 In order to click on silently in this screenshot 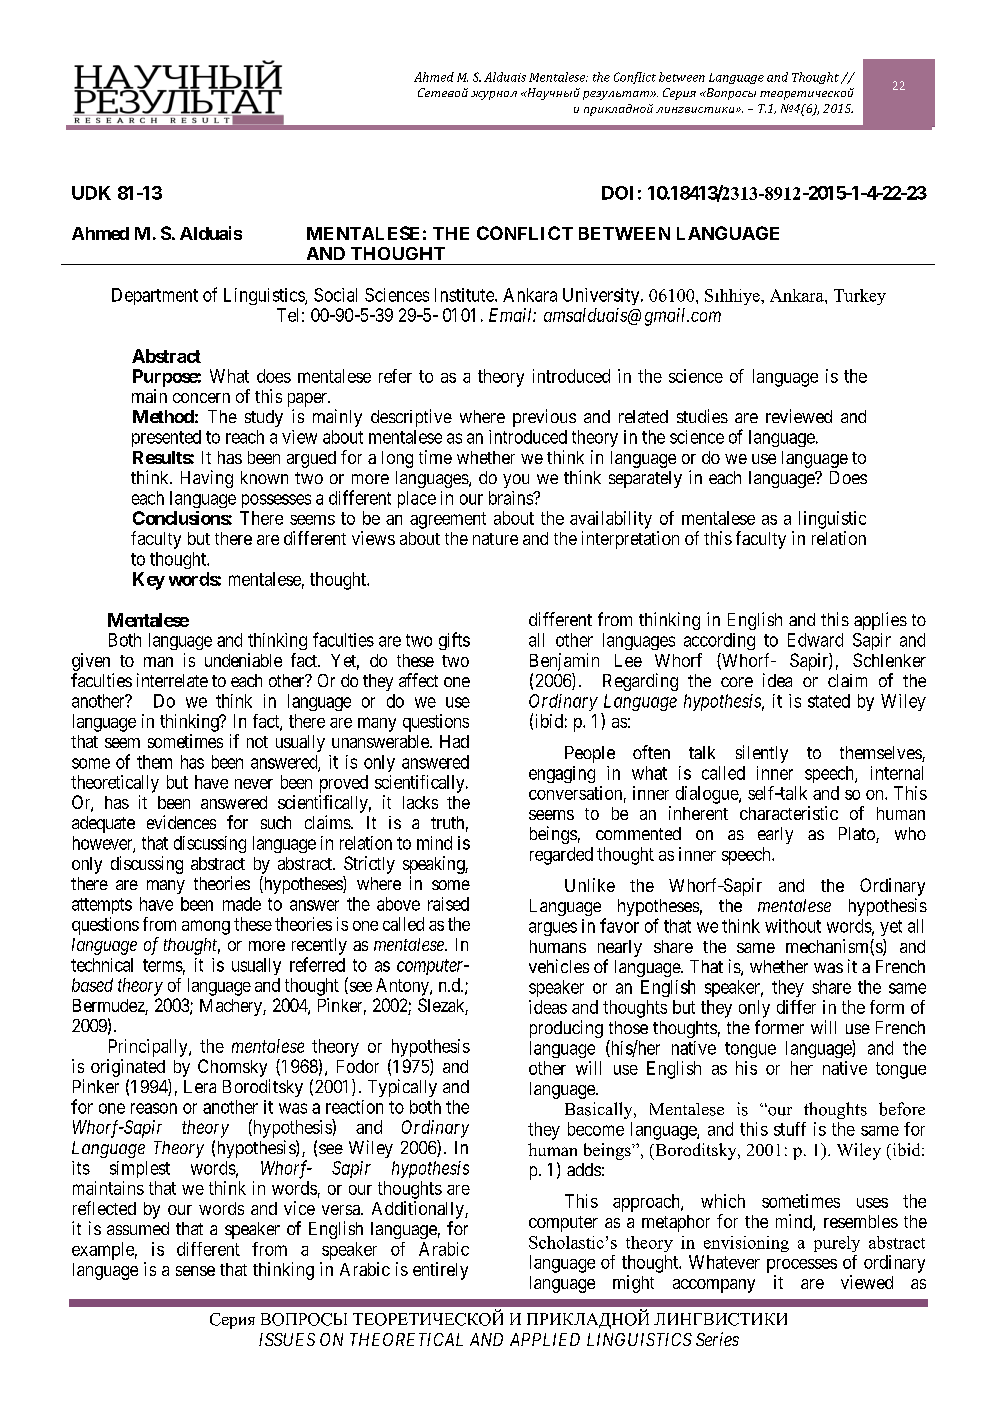, I will do `click(762, 754)`.
